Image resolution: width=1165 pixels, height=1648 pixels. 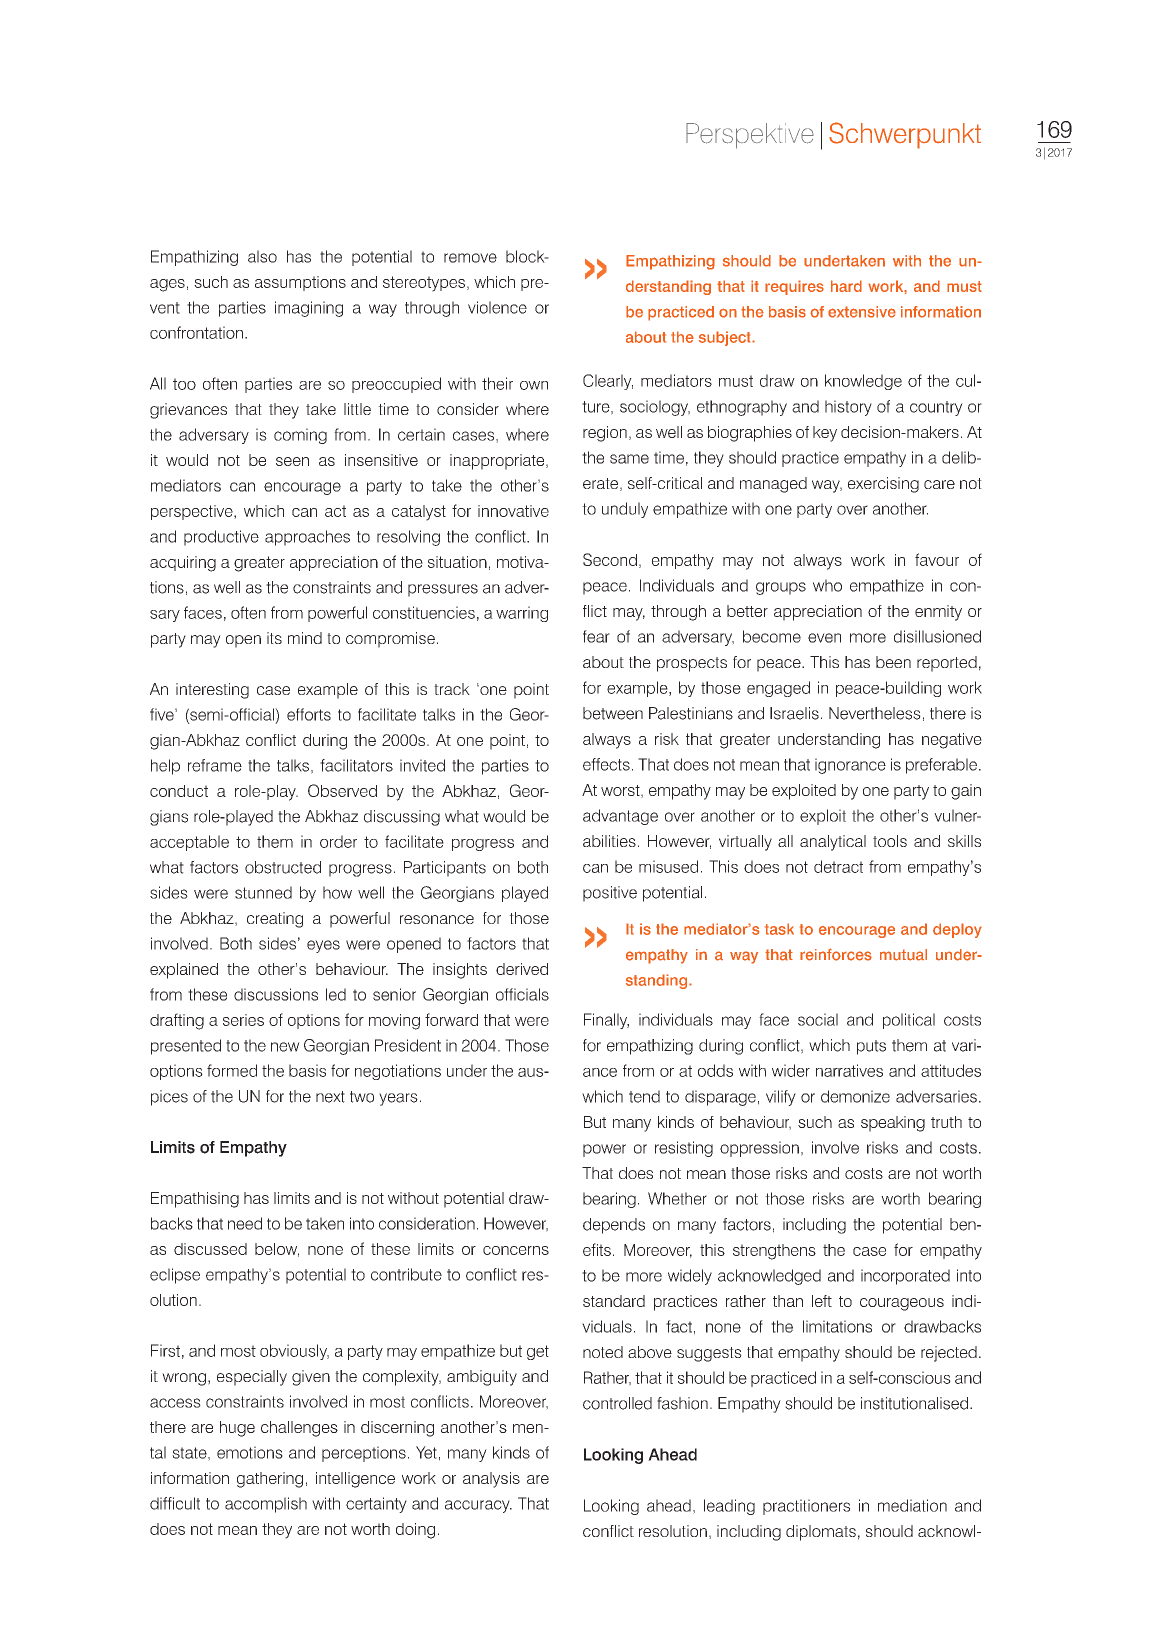 What do you see at coordinates (262, 256) in the document?
I see `also` at bounding box center [262, 256].
